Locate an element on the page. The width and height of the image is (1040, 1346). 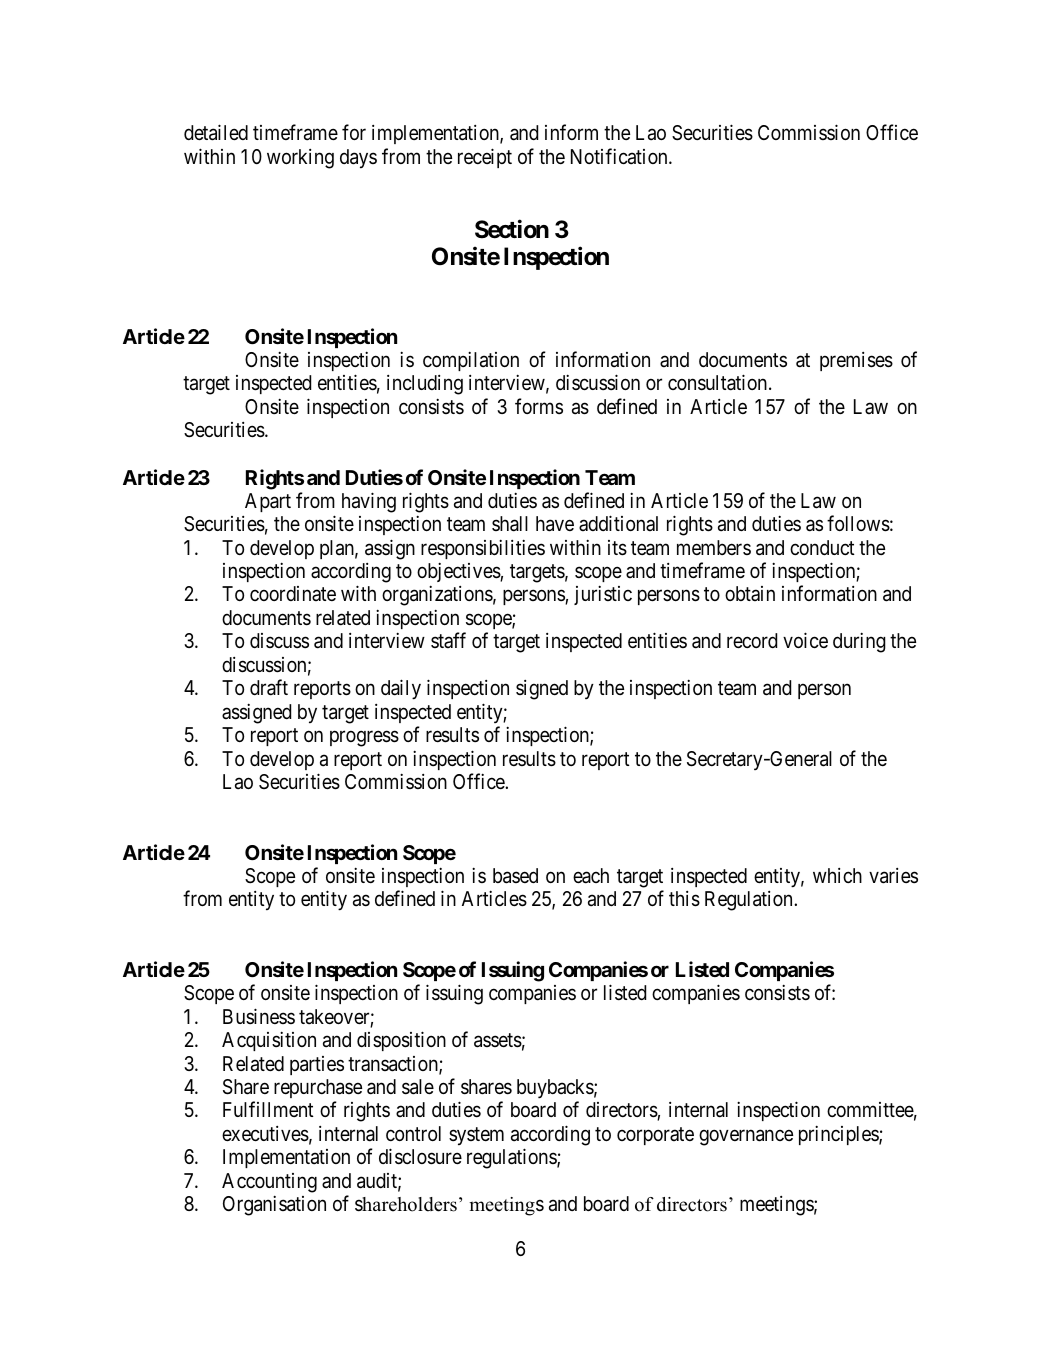
draft is located at coordinates (269, 687).
